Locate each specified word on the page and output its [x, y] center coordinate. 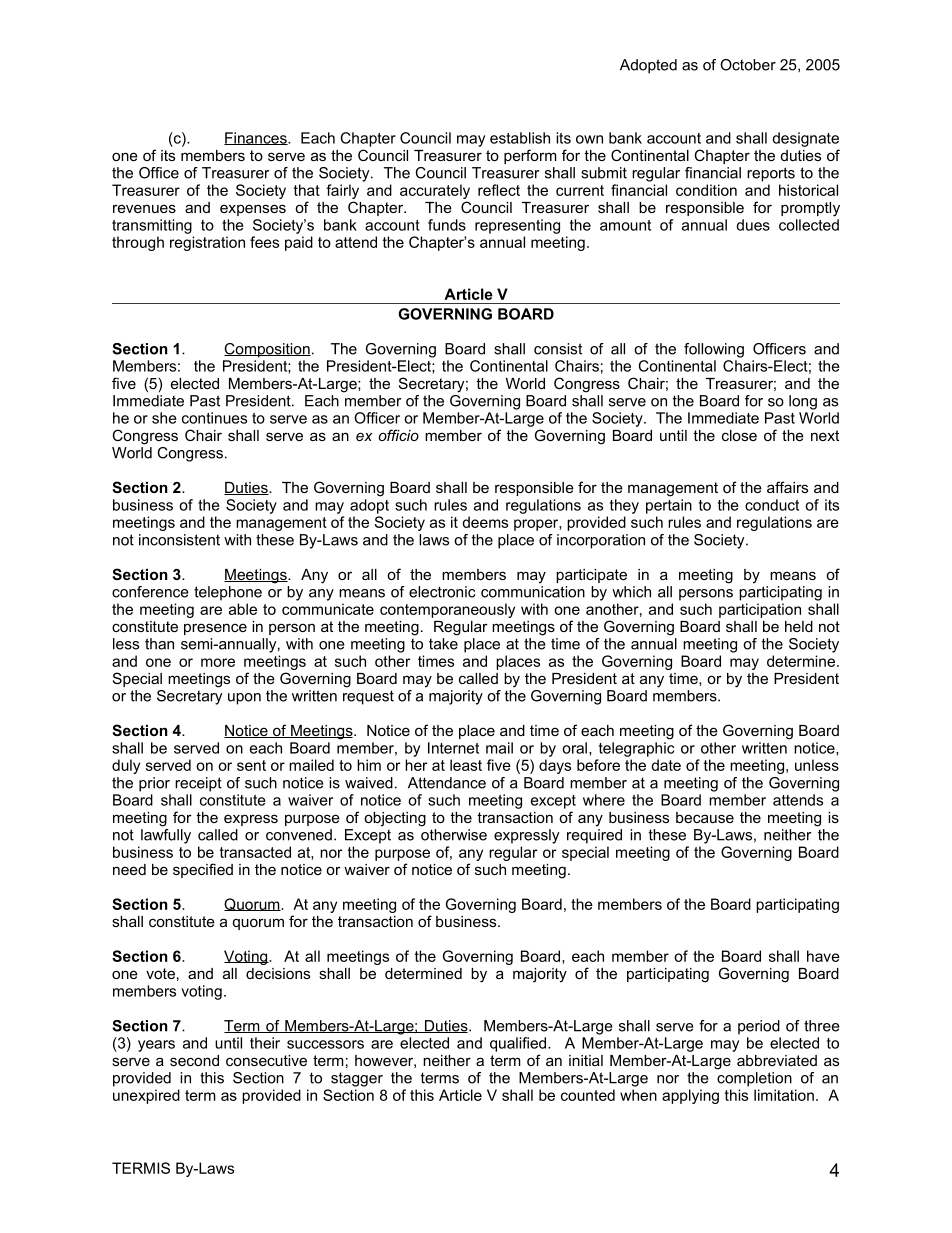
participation [760, 610]
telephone [228, 593]
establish [520, 138]
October [748, 65]
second [194, 1060]
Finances [256, 138]
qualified [519, 1044]
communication [533, 592]
